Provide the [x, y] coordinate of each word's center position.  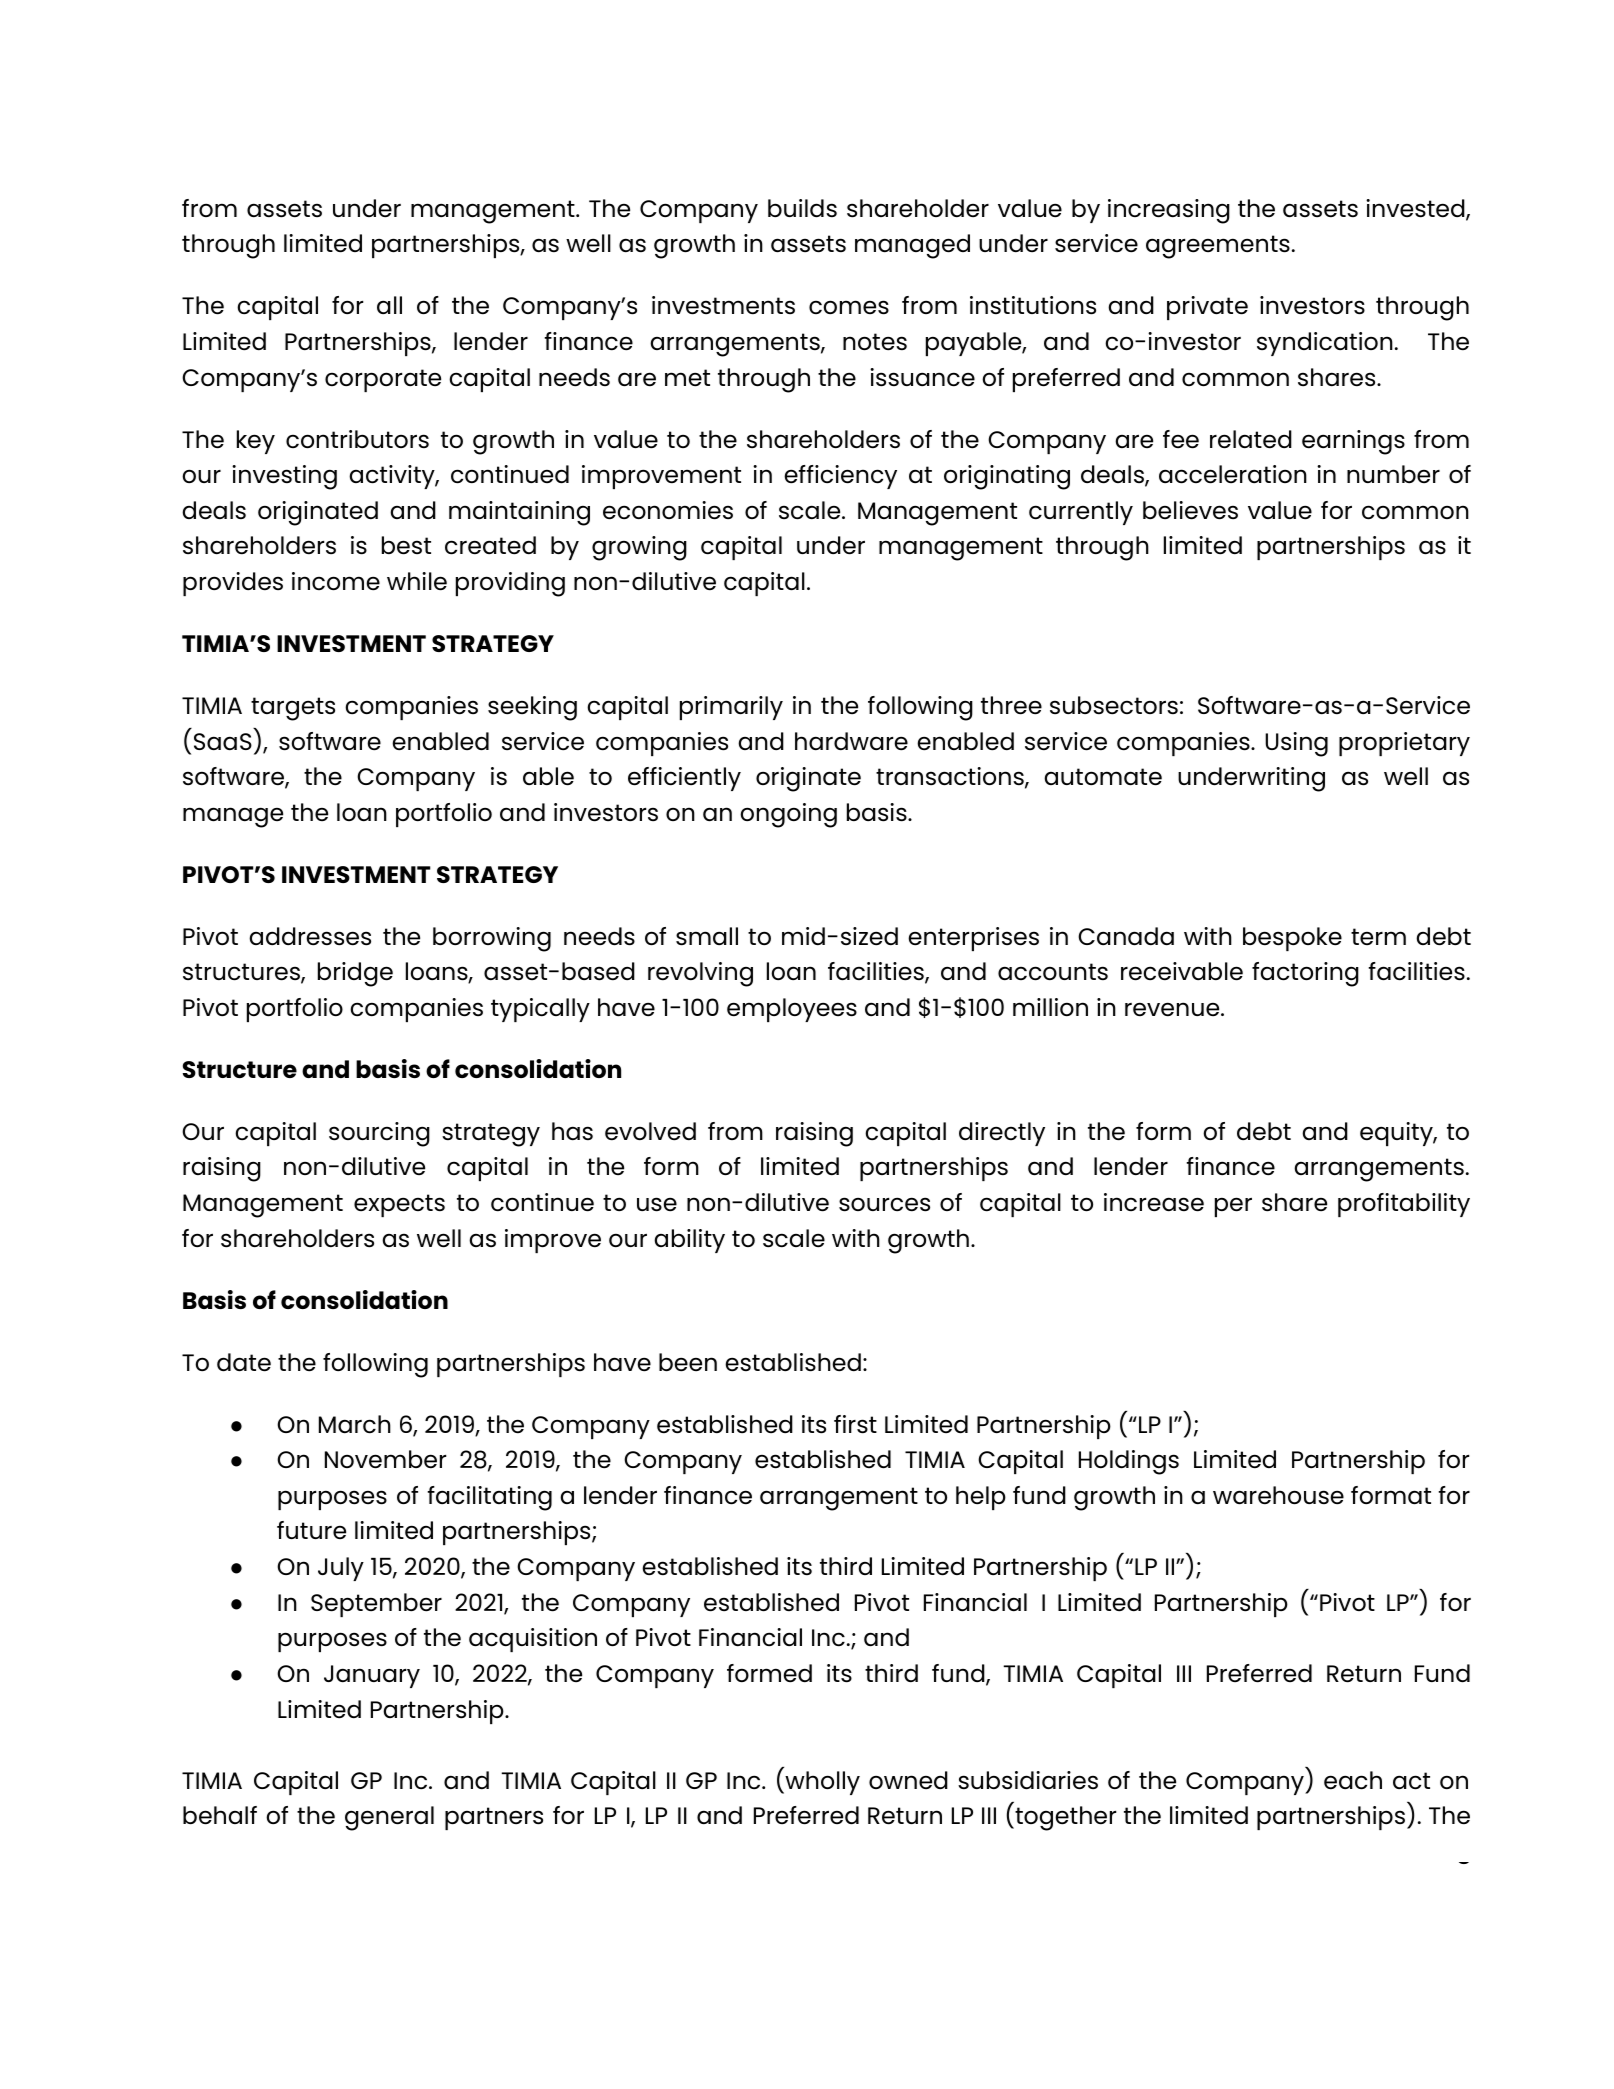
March [355, 1424]
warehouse [1278, 1495]
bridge [355, 974]
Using [1296, 744]
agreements [1218, 247]
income [336, 581]
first [855, 1424]
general [389, 1818]
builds [802, 208]
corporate [383, 380]
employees [792, 1010]
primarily [731, 708]
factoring [1305, 974]
